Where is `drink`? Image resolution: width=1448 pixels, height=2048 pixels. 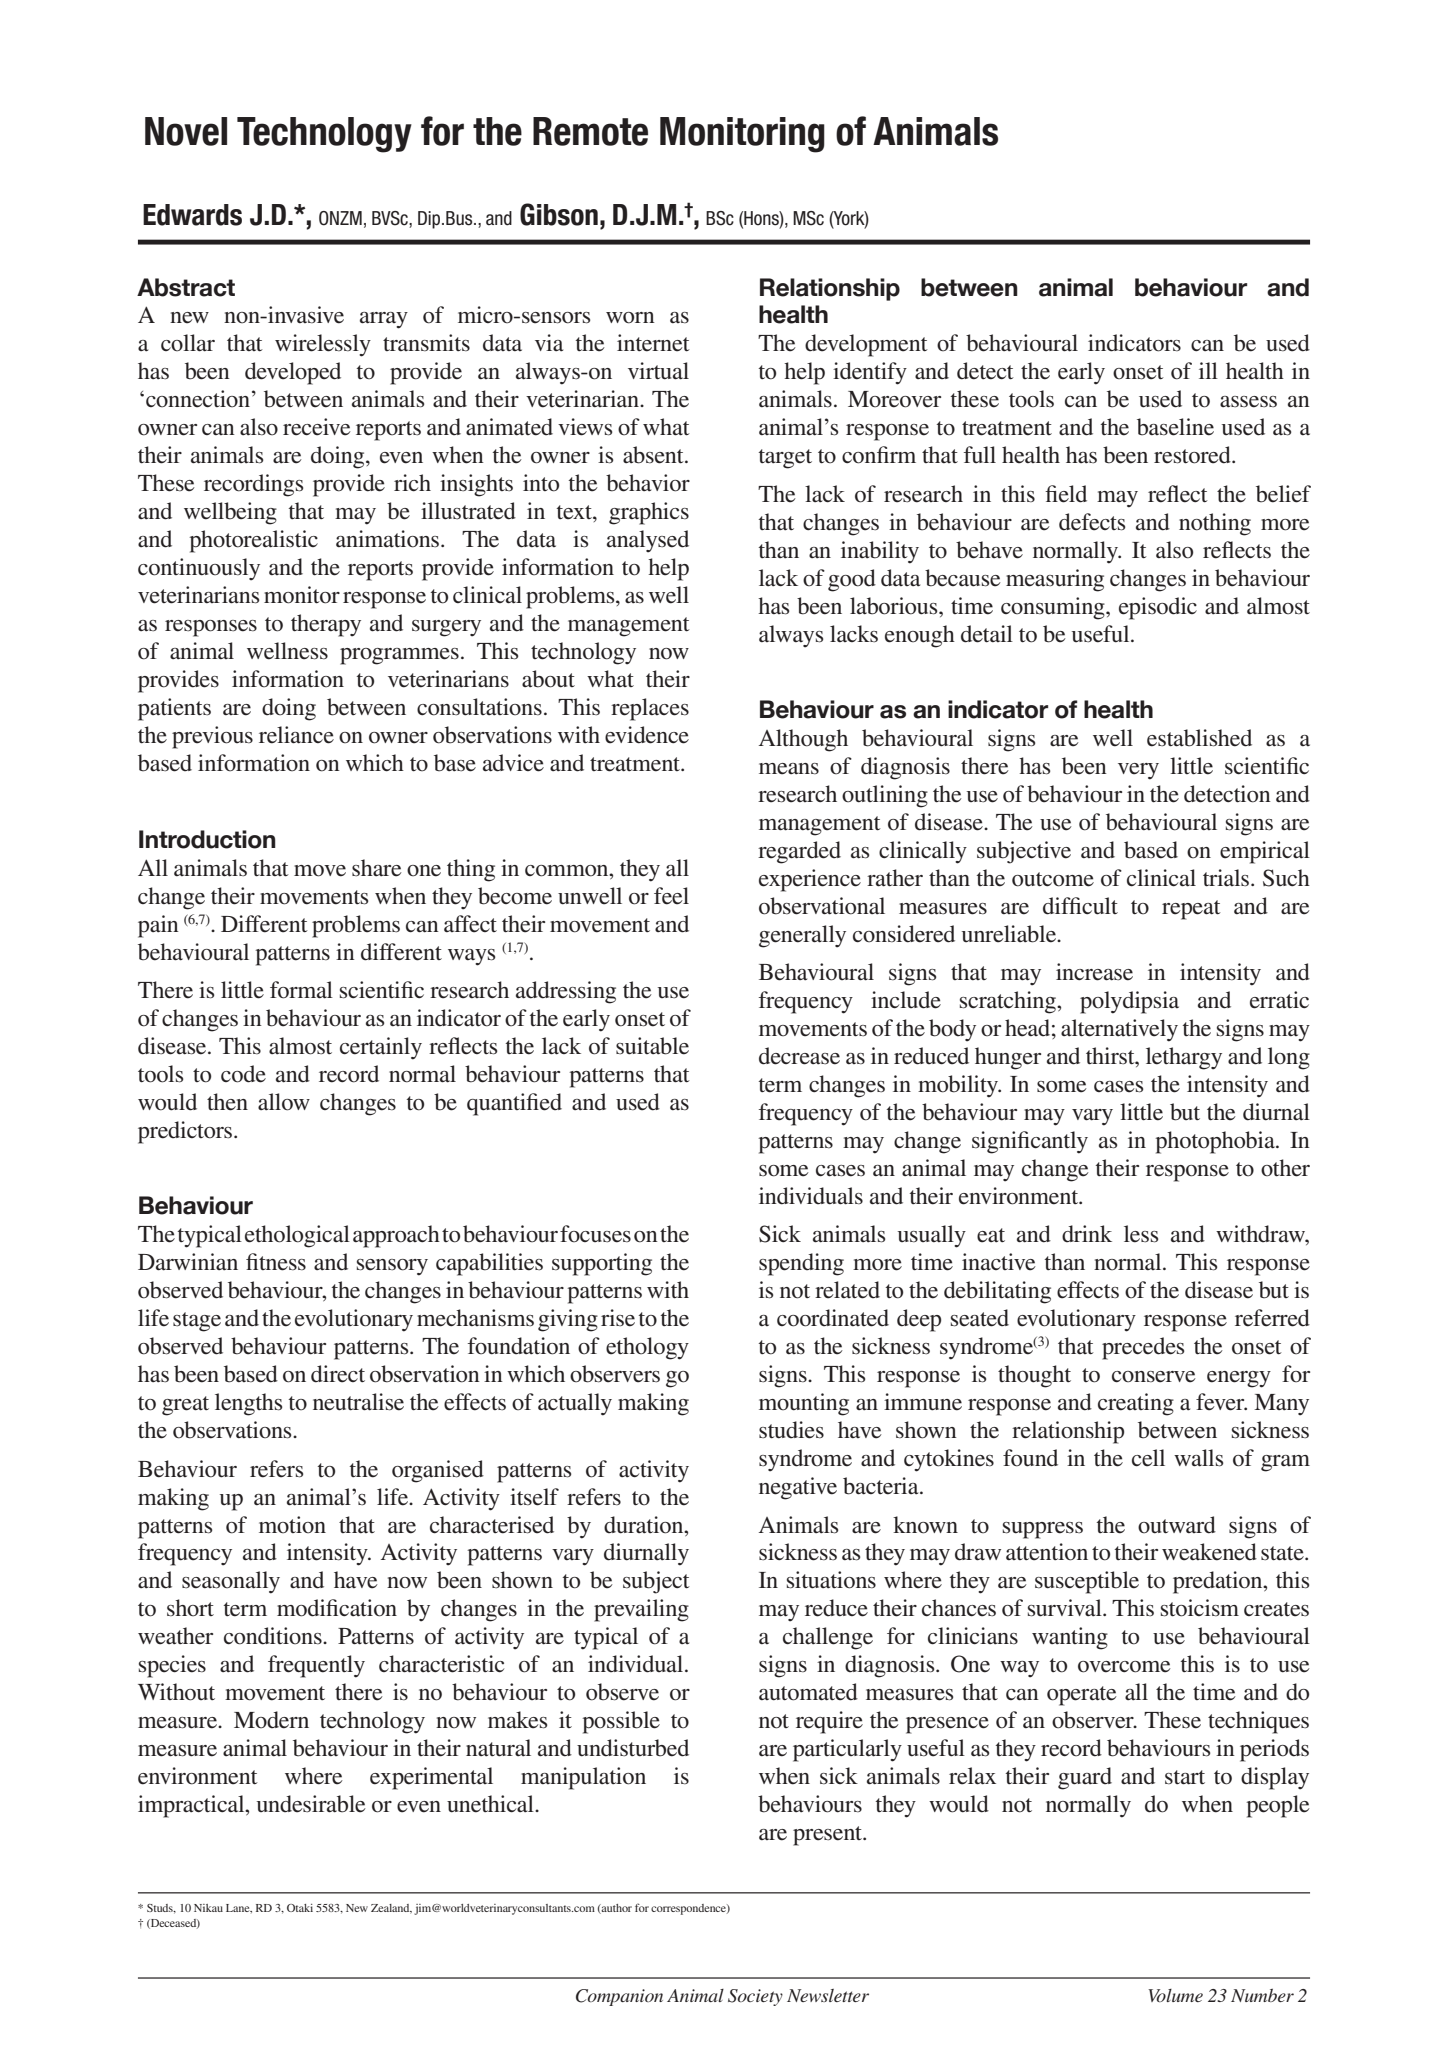
drink is located at coordinates (1087, 1234).
